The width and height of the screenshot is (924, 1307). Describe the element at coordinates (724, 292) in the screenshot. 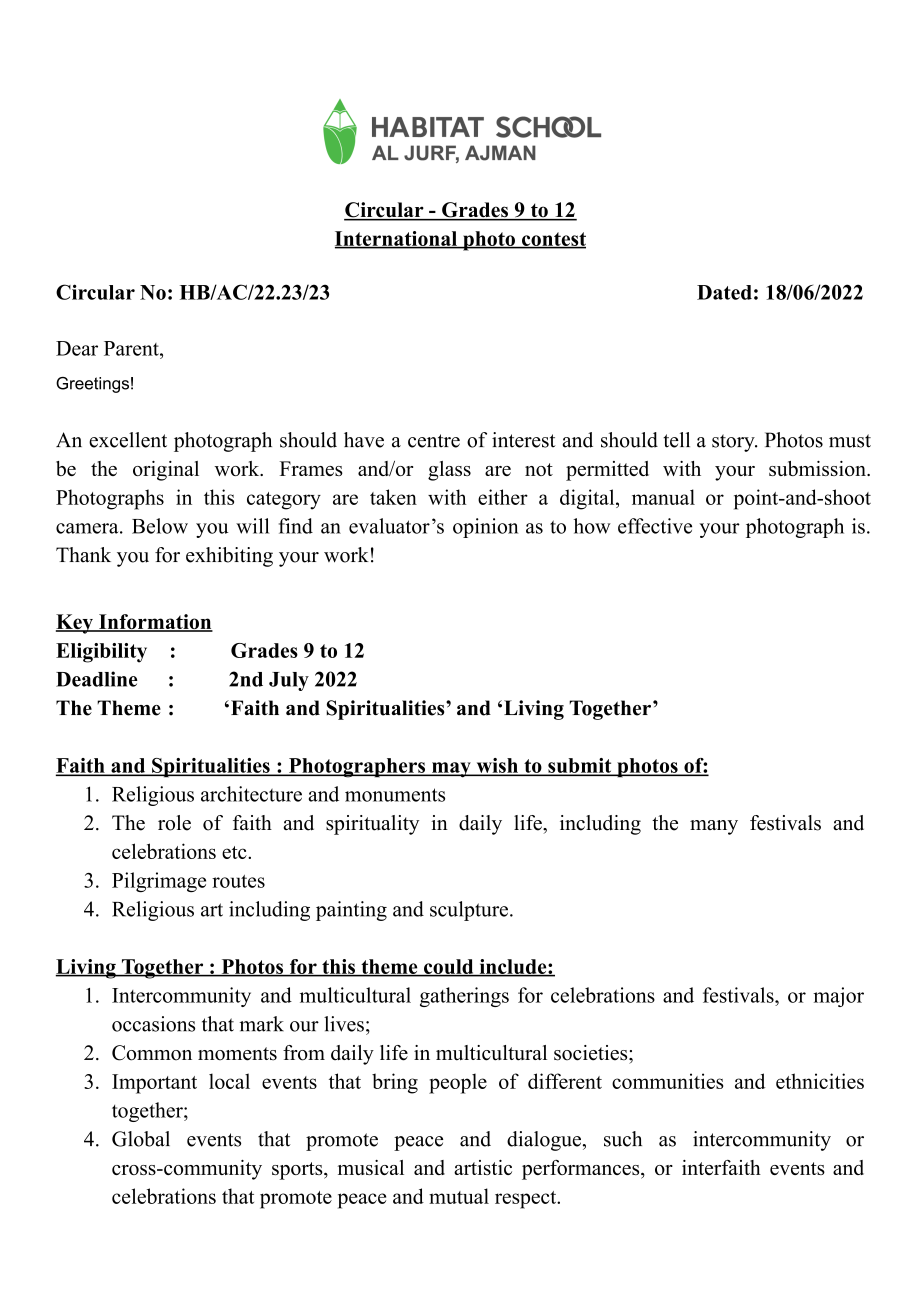

I see `Dated` at that location.
